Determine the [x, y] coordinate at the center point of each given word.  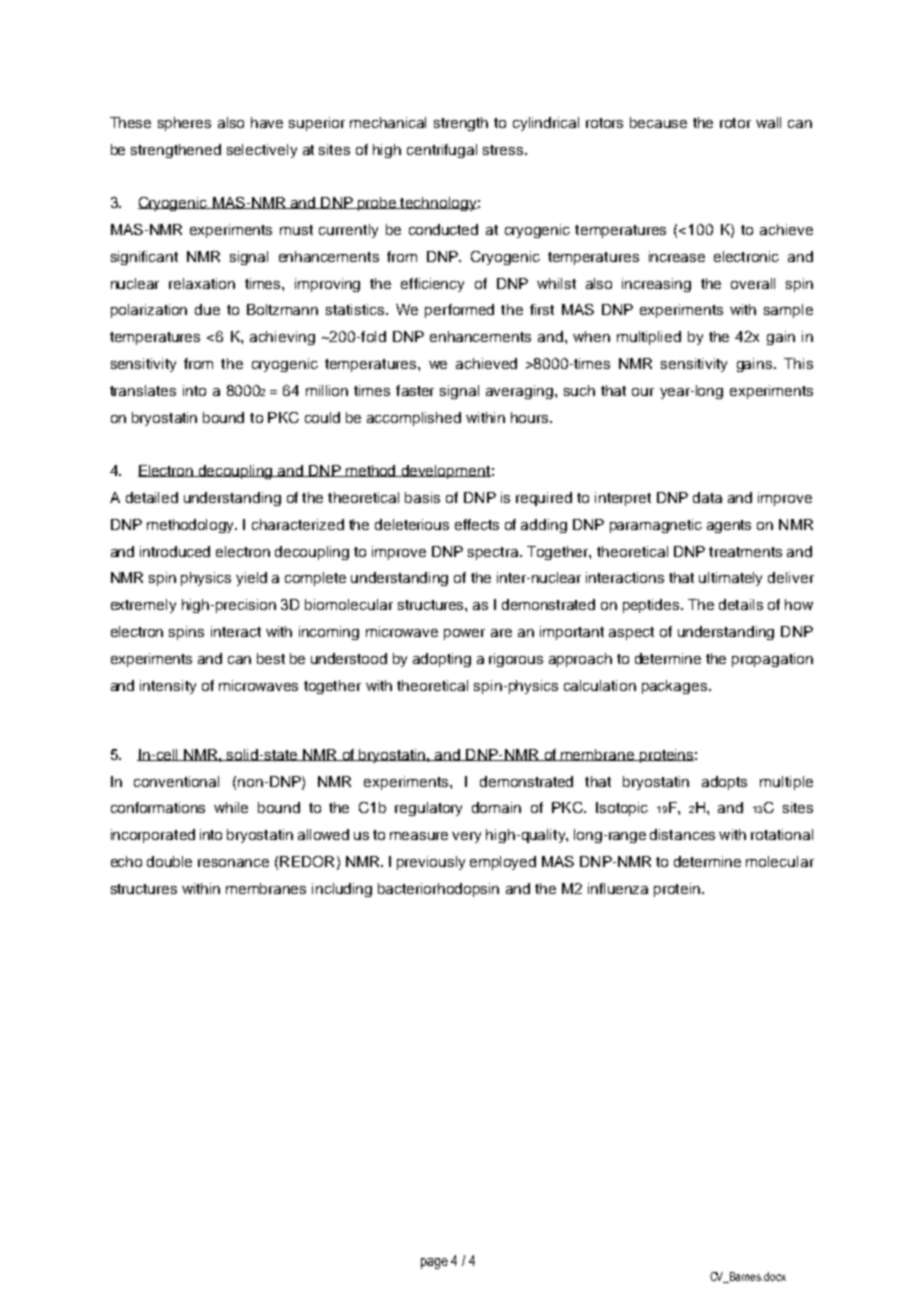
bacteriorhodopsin [438, 890]
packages [676, 687]
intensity [168, 687]
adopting [442, 660]
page [434, 1263]
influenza [618, 888]
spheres [184, 124]
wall [768, 122]
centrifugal [442, 151]
